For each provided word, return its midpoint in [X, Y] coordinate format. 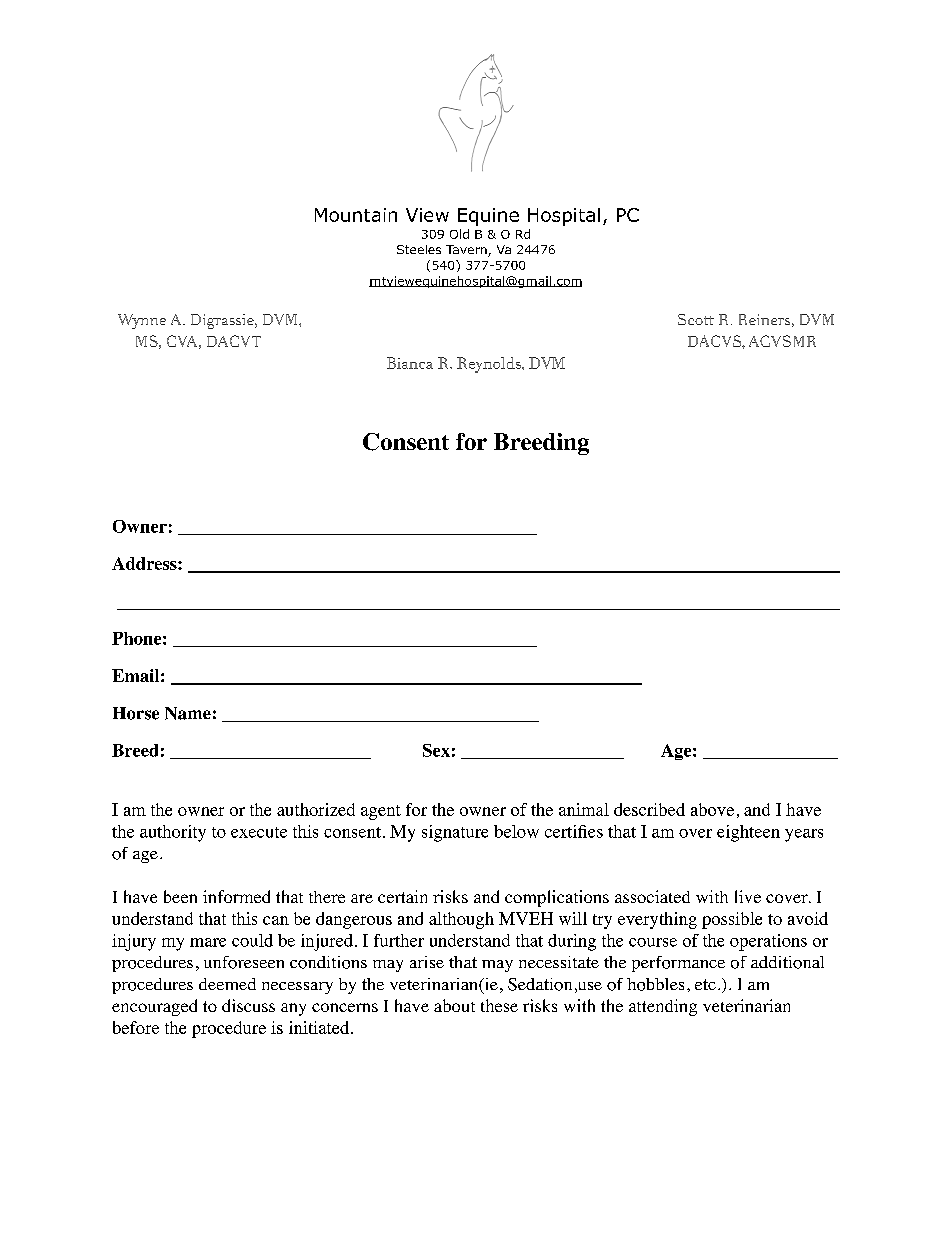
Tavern [467, 251]
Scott [696, 319]
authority [173, 833]
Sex [436, 750]
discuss [248, 1005]
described [649, 809]
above [712, 809]
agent [381, 812]
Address [145, 563]
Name [188, 713]
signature [455, 833]
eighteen [748, 833]
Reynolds [490, 365]
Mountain [356, 215]
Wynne [142, 321]
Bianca [410, 363]
